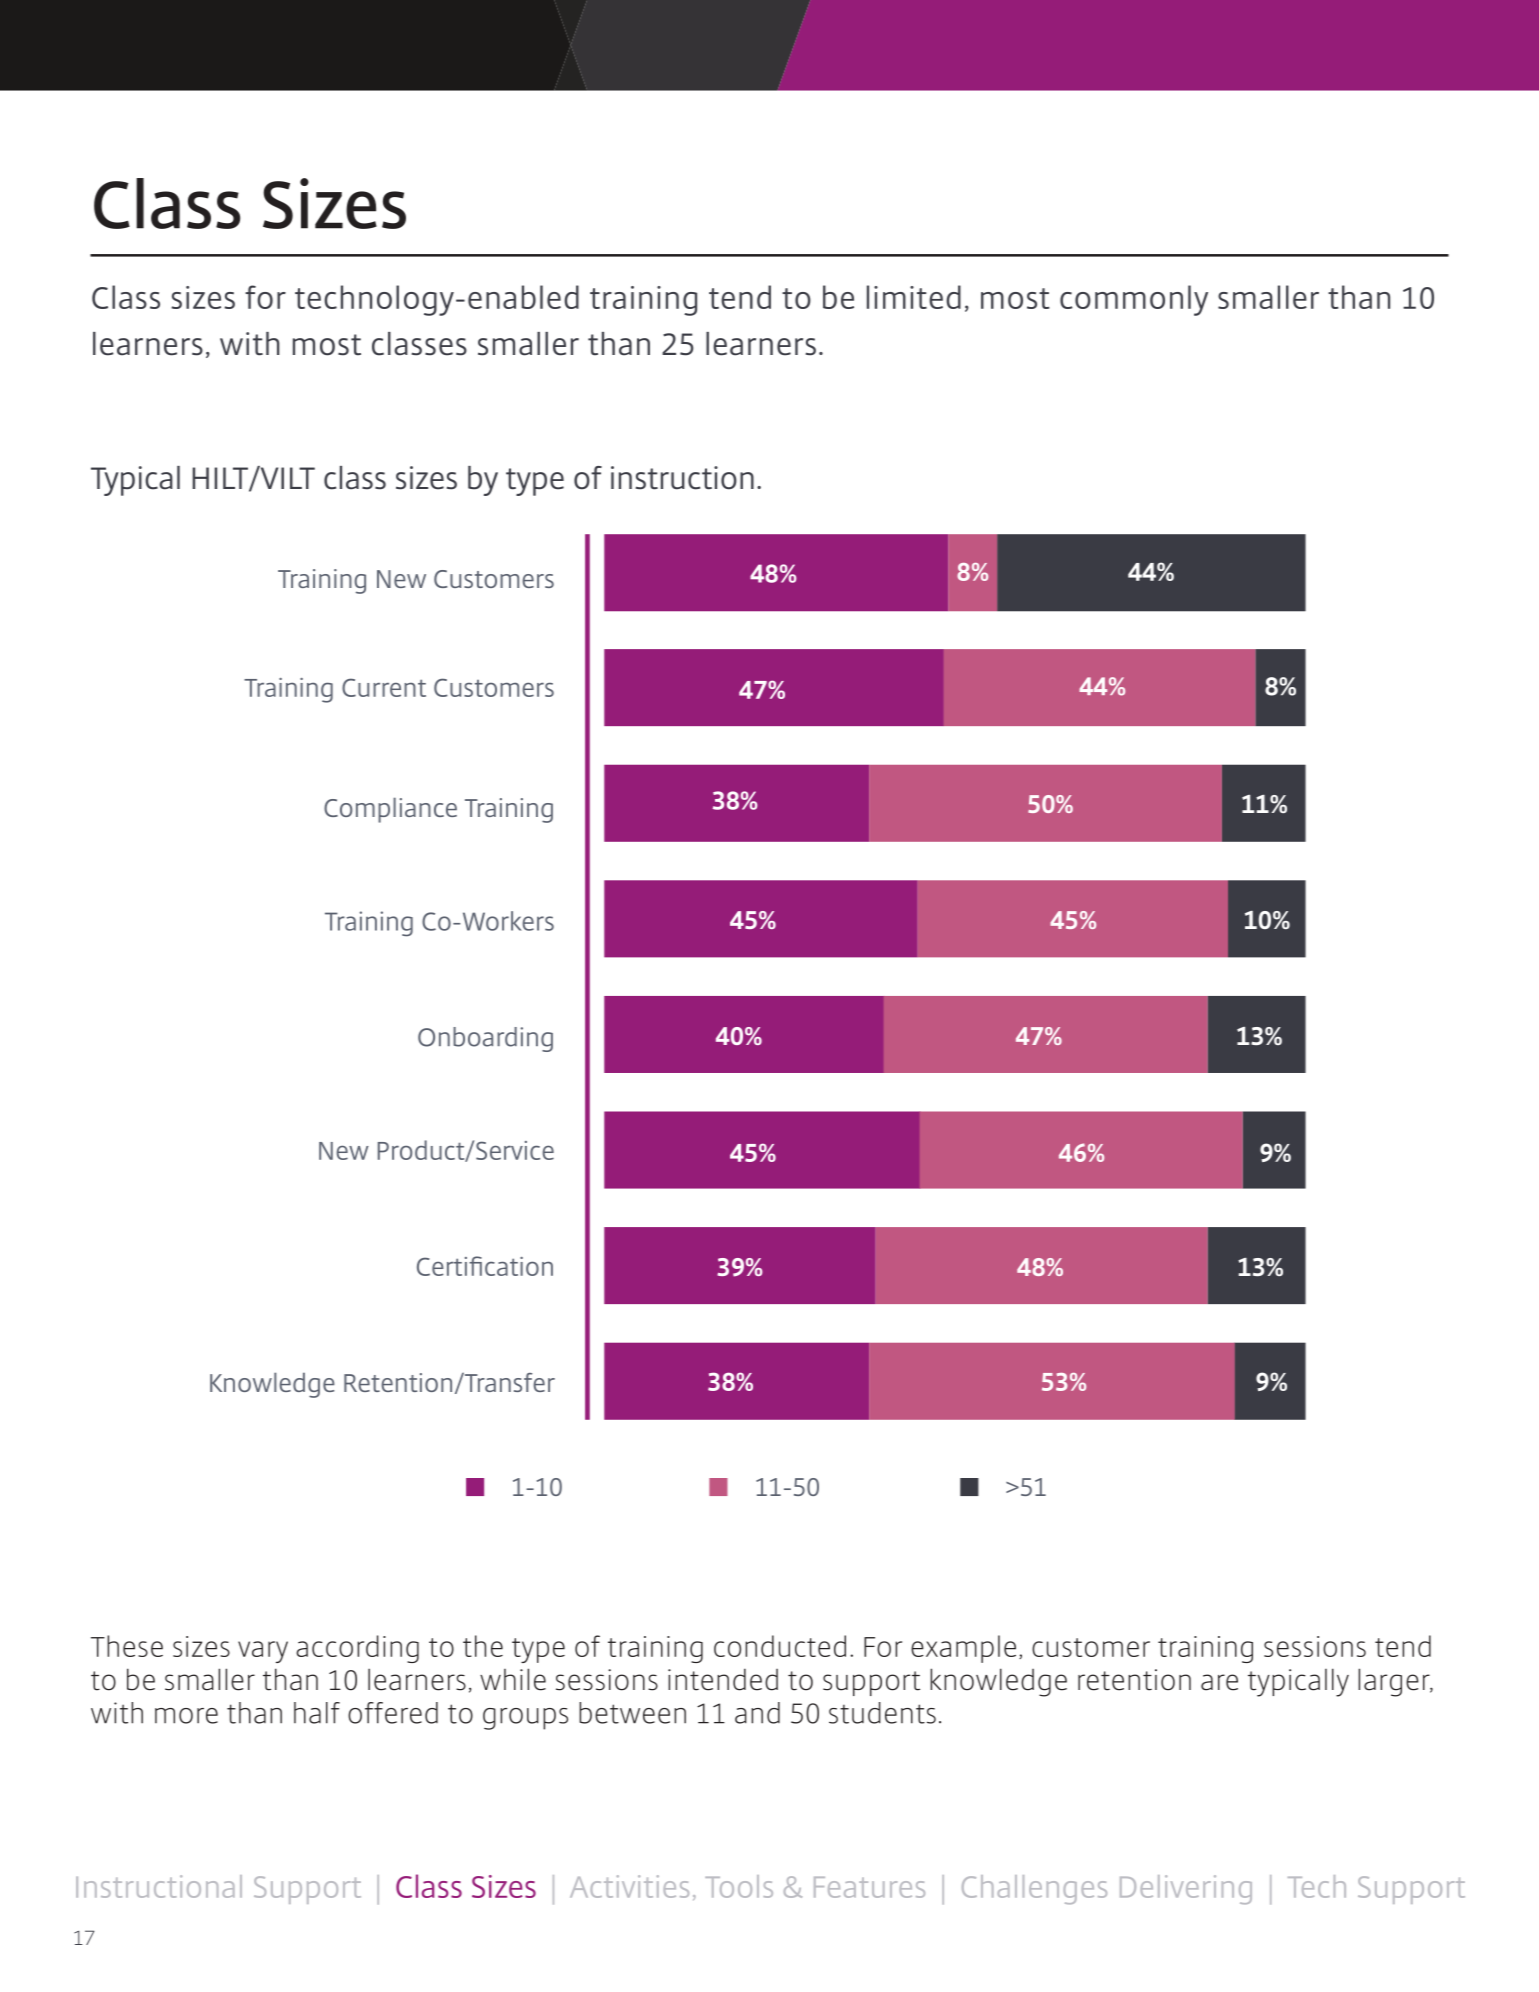 The width and height of the screenshot is (1539, 1992). What do you see at coordinates (780, 1646) in the screenshot?
I see `conducted` at bounding box center [780, 1646].
